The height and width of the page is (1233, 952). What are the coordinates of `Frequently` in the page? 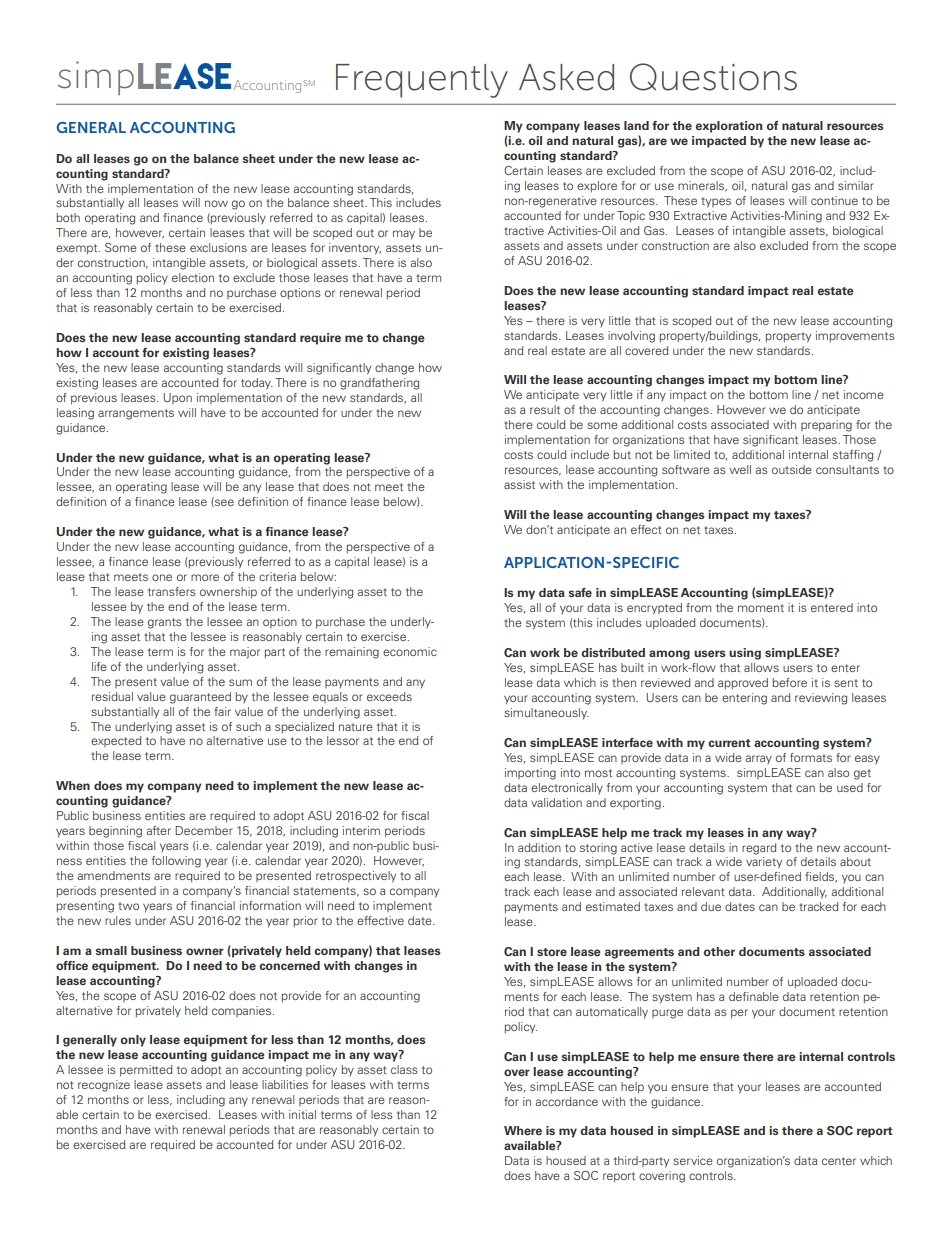 It's located at (422, 81).
